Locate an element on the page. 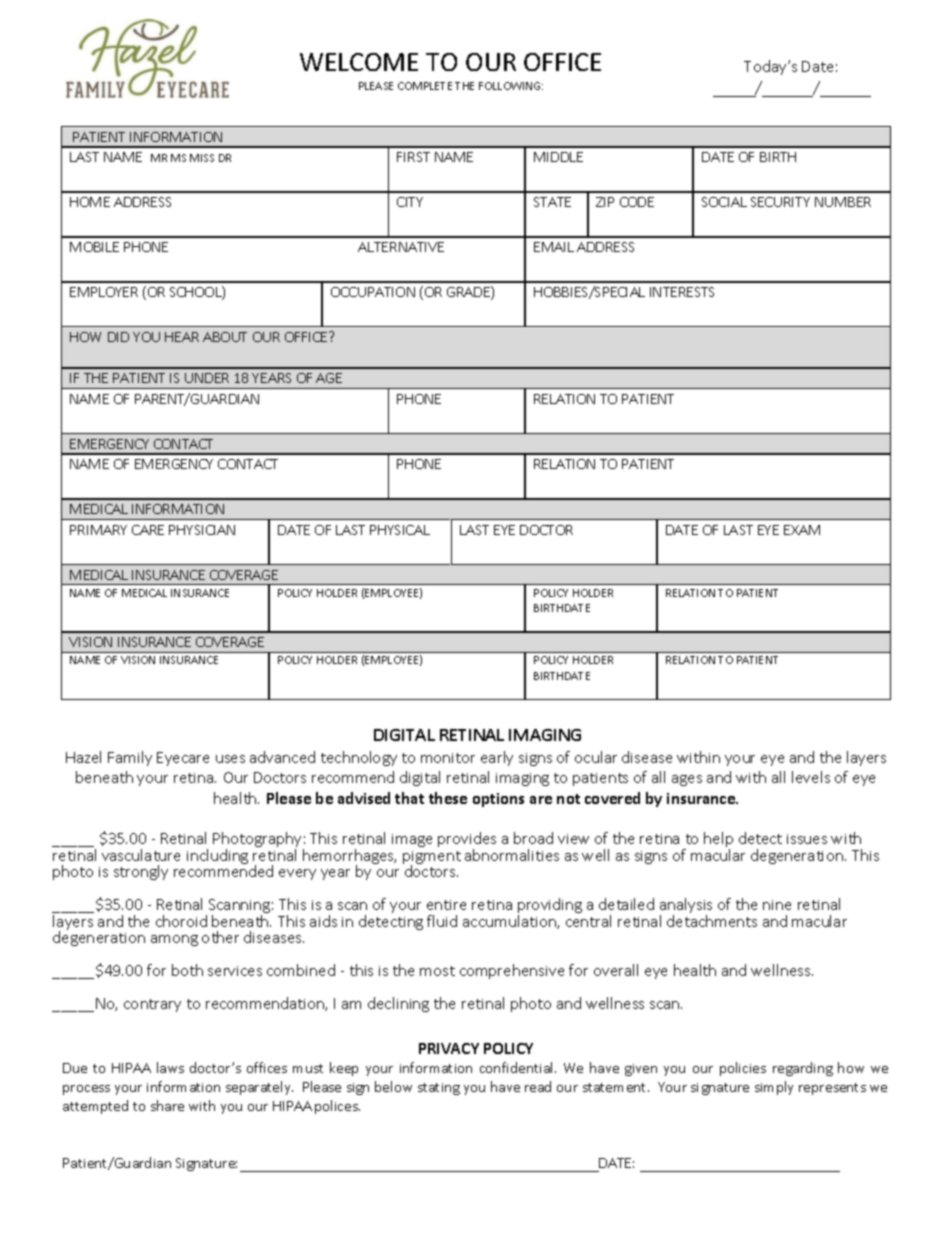 This image has width=952, height=1233. laws is located at coordinates (170, 1067).
